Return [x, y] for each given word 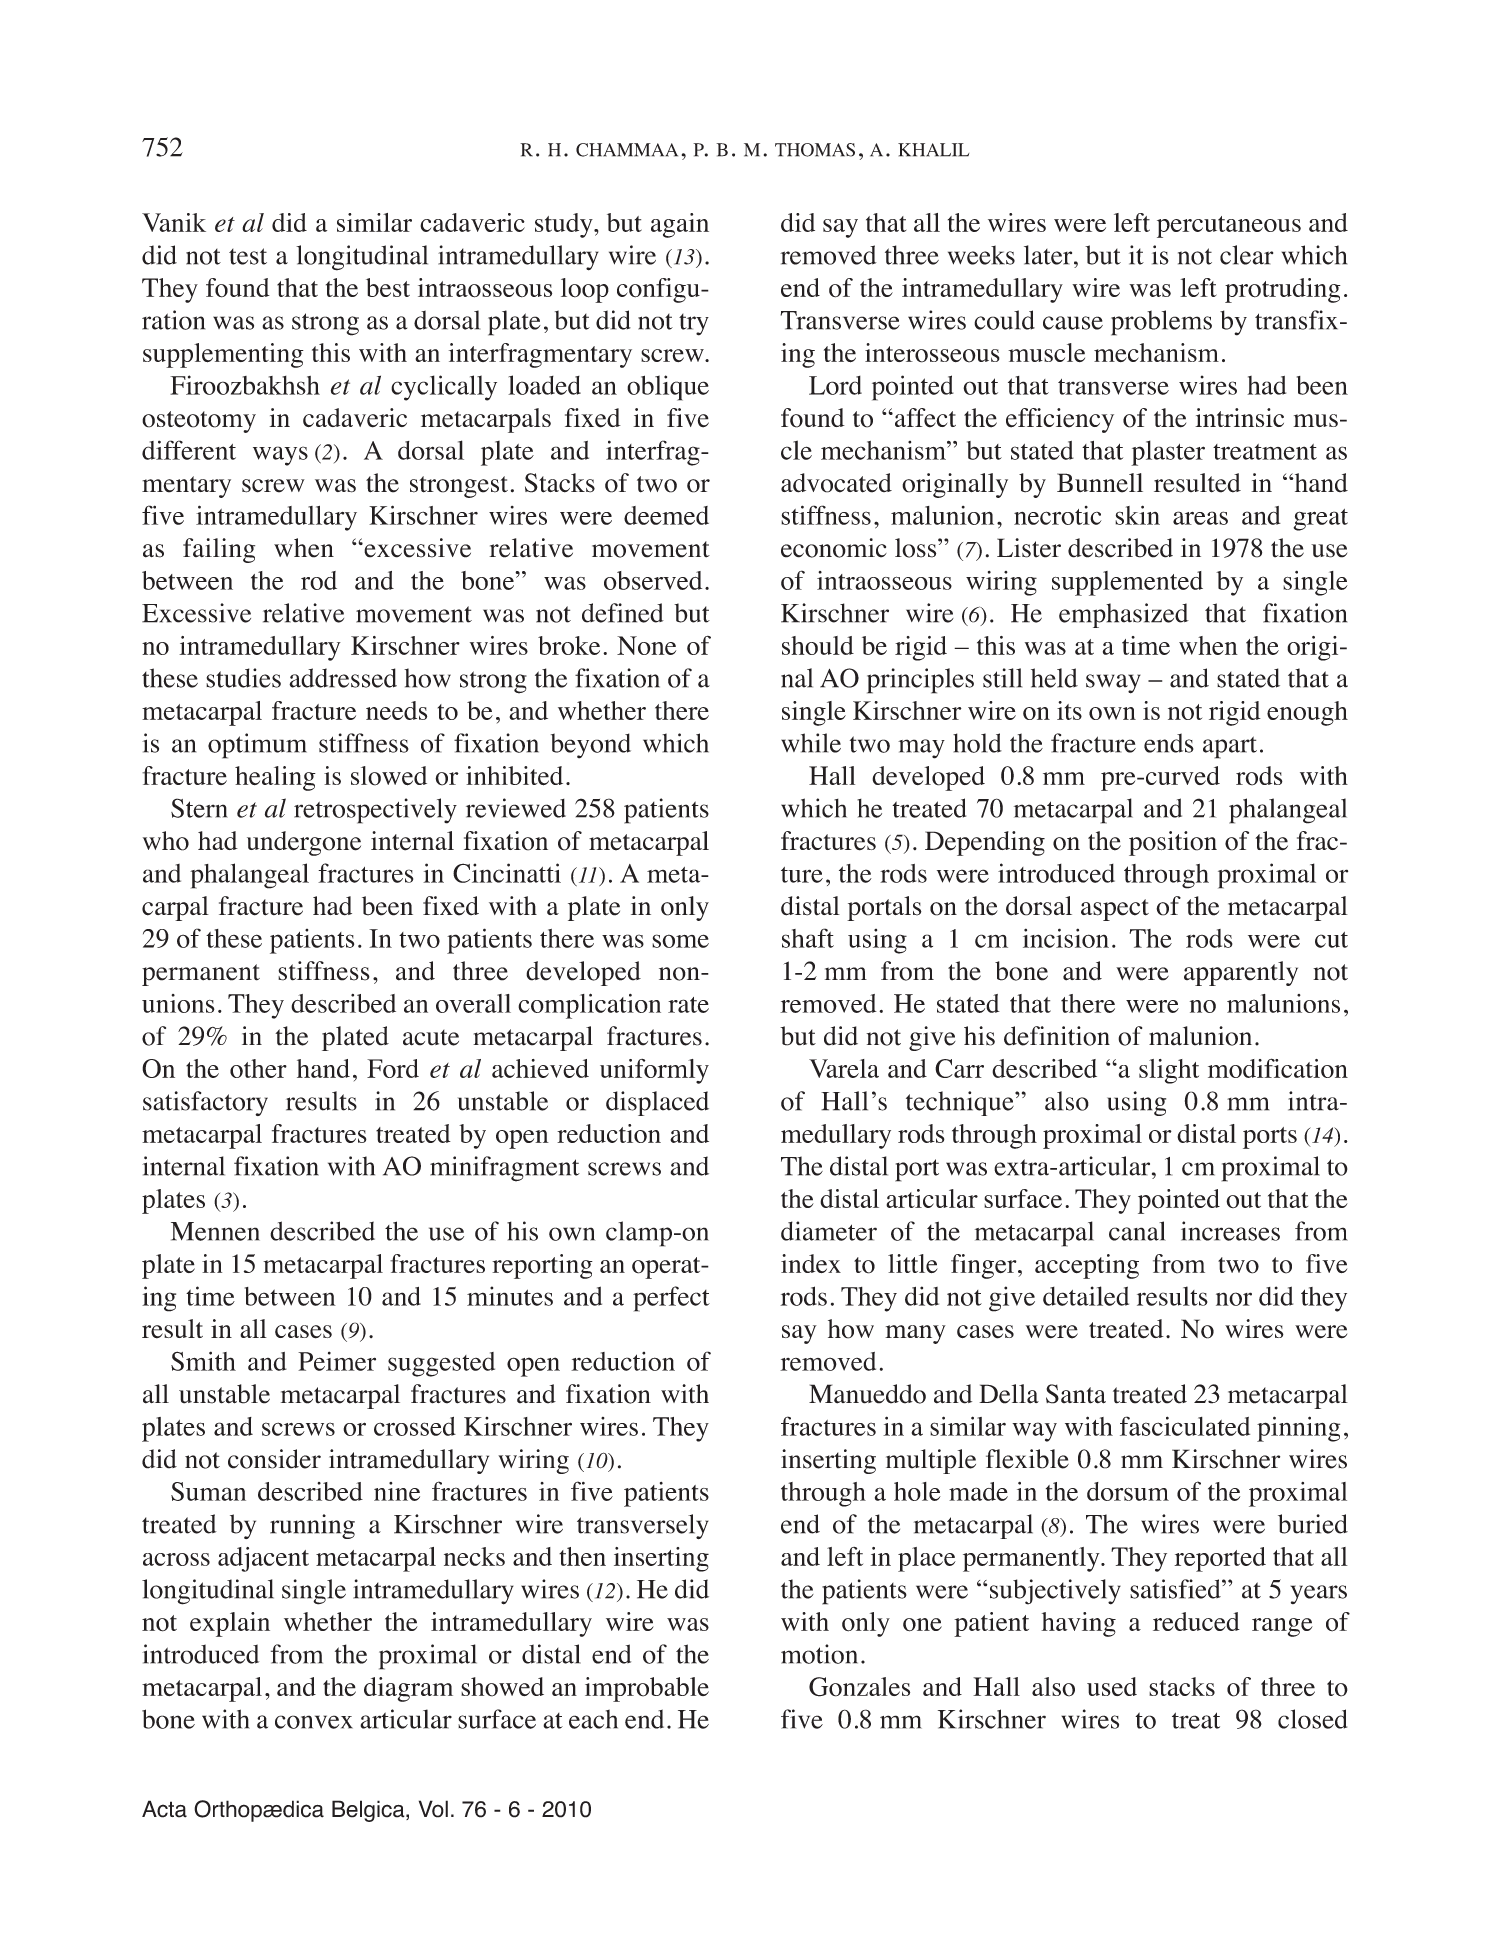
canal [1137, 1231]
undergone [304, 843]
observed [653, 580]
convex [314, 1722]
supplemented [1127, 583]
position [1173, 843]
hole [917, 1491]
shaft [808, 938]
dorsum [1128, 1491]
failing [219, 550]
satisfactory [205, 1103]
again [680, 225]
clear [1246, 255]
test [248, 256]
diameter [829, 1231]
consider [274, 1459]
